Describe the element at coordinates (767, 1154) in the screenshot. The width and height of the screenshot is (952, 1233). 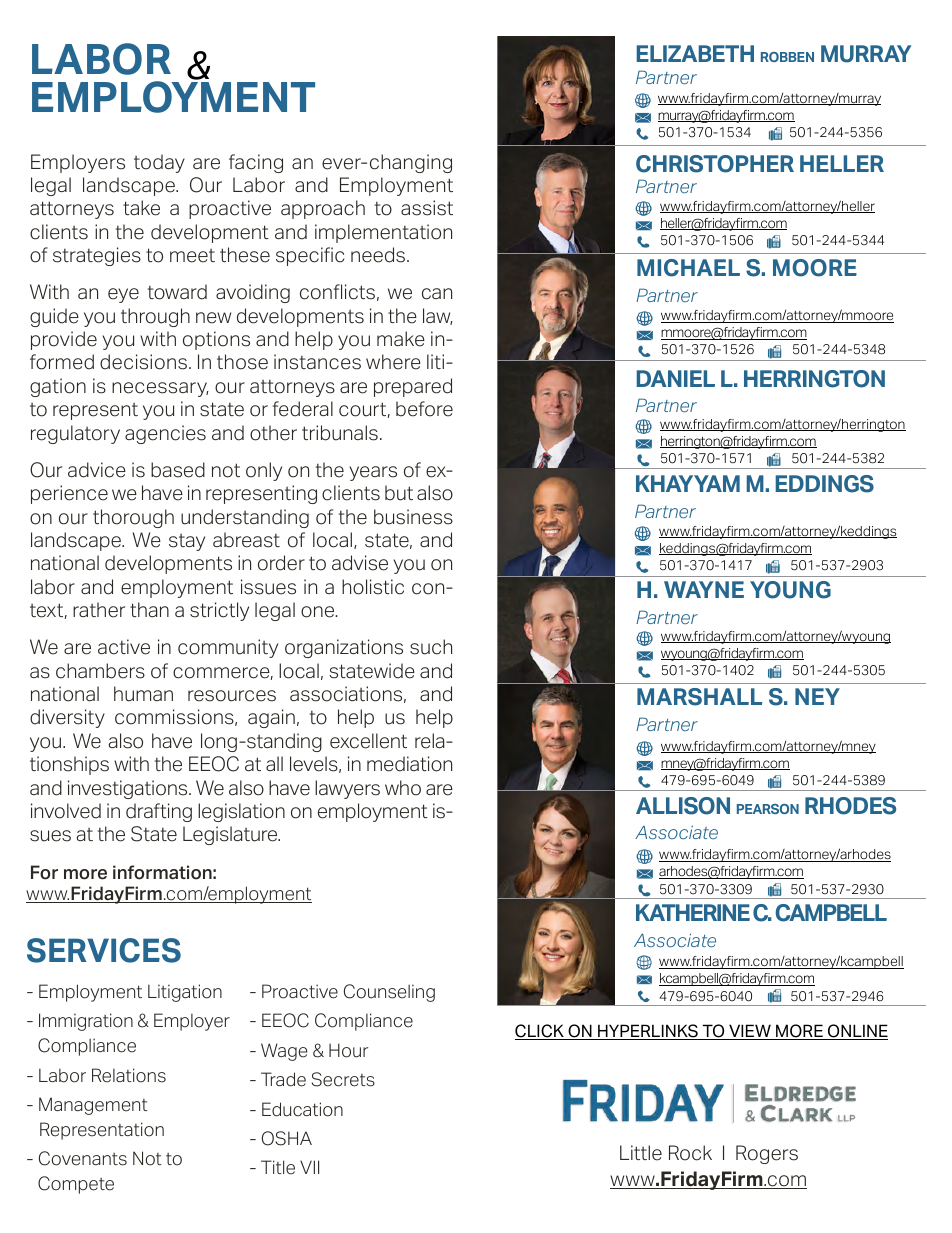
I see `Rogers` at that location.
